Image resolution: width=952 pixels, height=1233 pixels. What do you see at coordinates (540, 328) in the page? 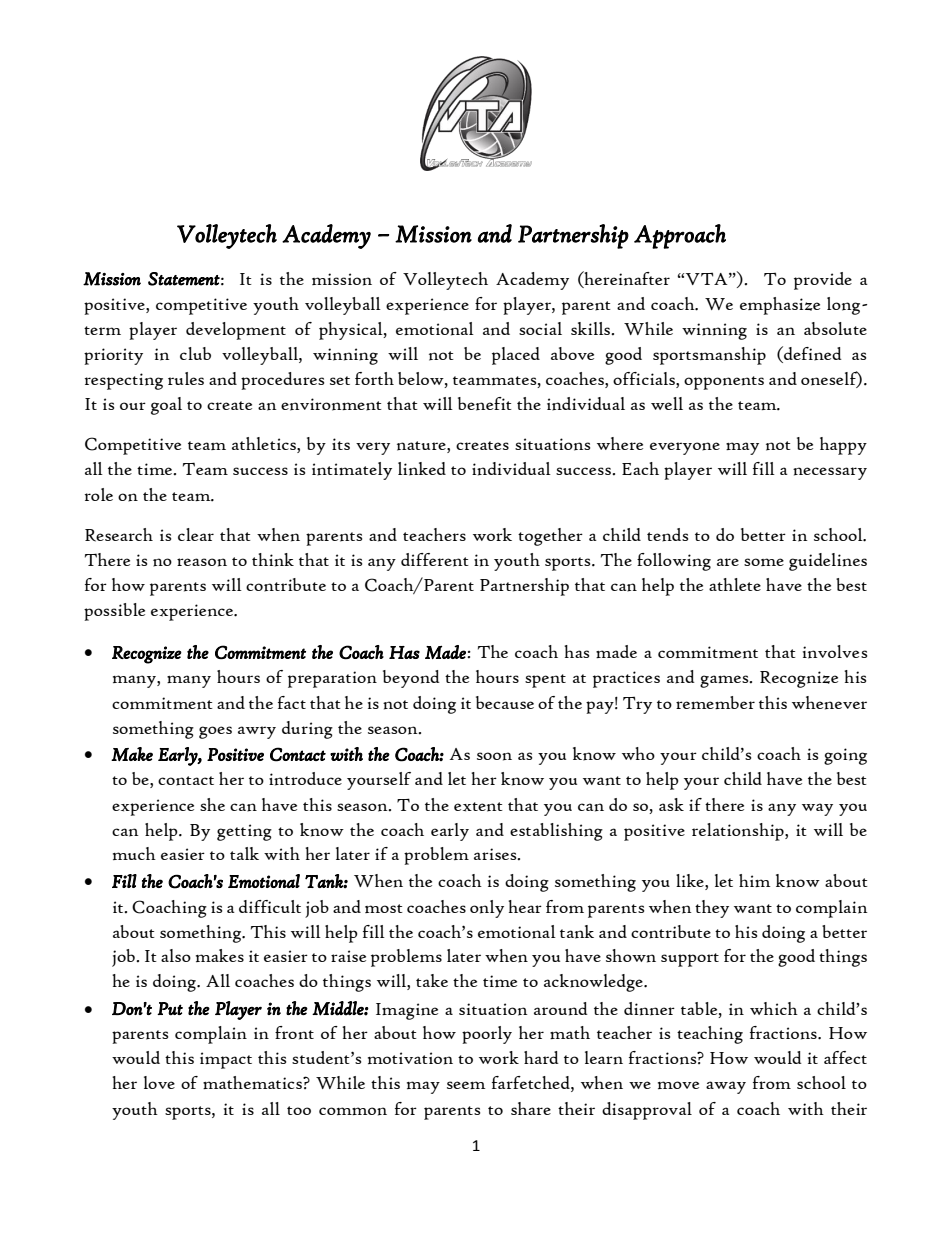
I see `social` at bounding box center [540, 328].
